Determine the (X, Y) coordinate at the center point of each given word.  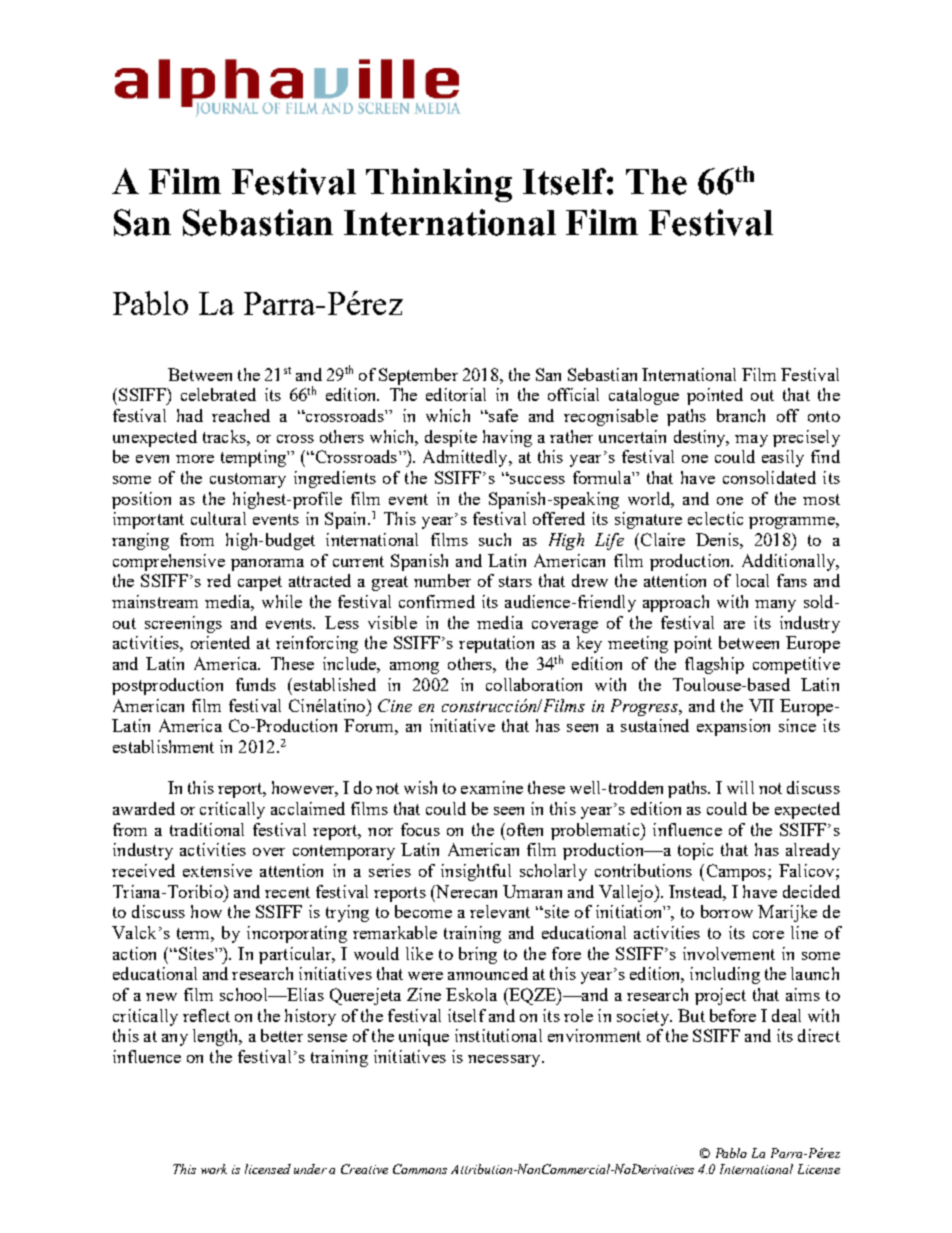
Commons (420, 1169)
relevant (500, 911)
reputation (496, 644)
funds (256, 684)
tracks (225, 436)
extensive (217, 870)
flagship (714, 665)
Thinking (439, 185)
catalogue (644, 396)
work (214, 1169)
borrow (727, 911)
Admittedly (466, 458)
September (418, 376)
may (751, 441)
